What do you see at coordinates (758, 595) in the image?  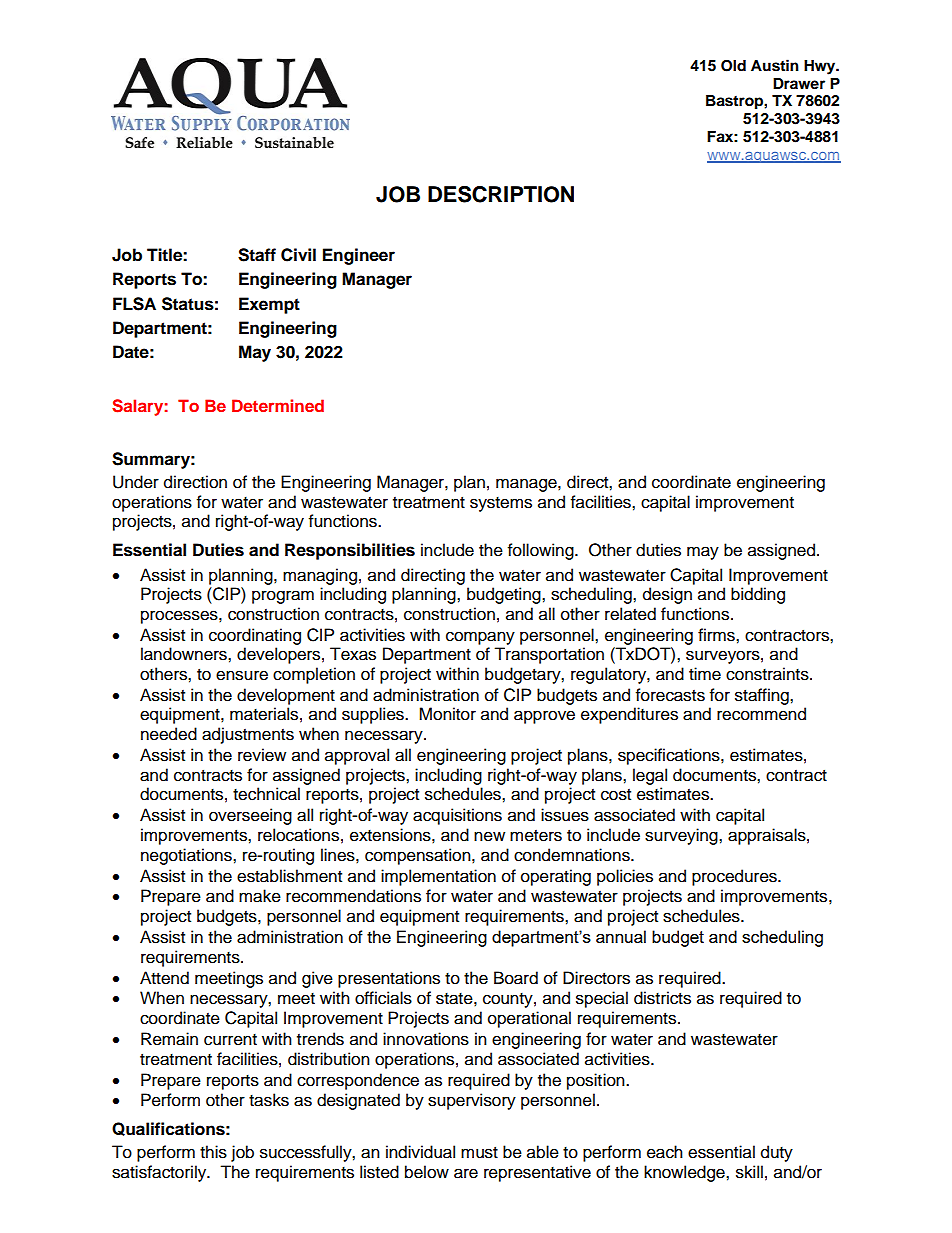 I see `bidding` at bounding box center [758, 595].
